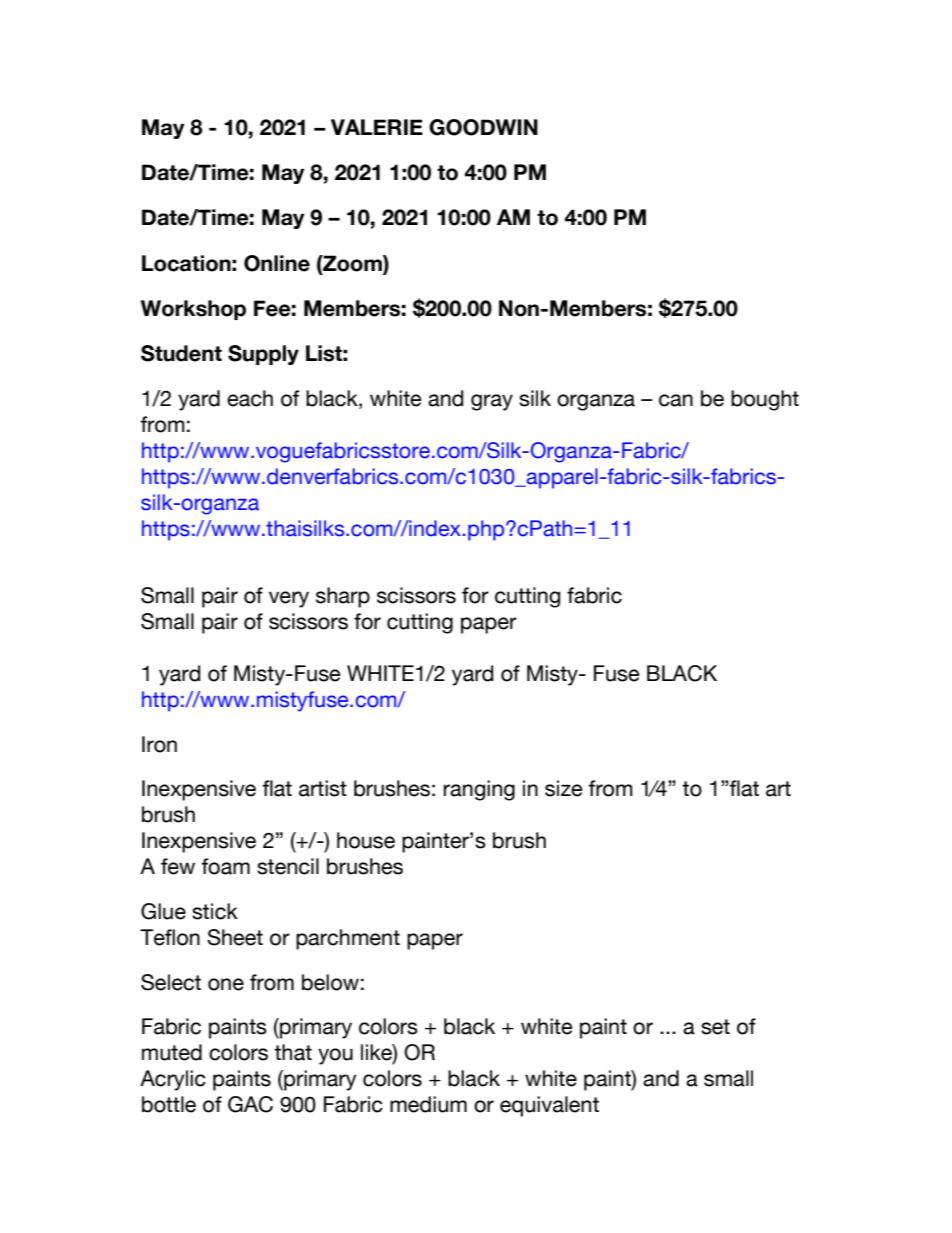  I want to click on can, so click(676, 400).
